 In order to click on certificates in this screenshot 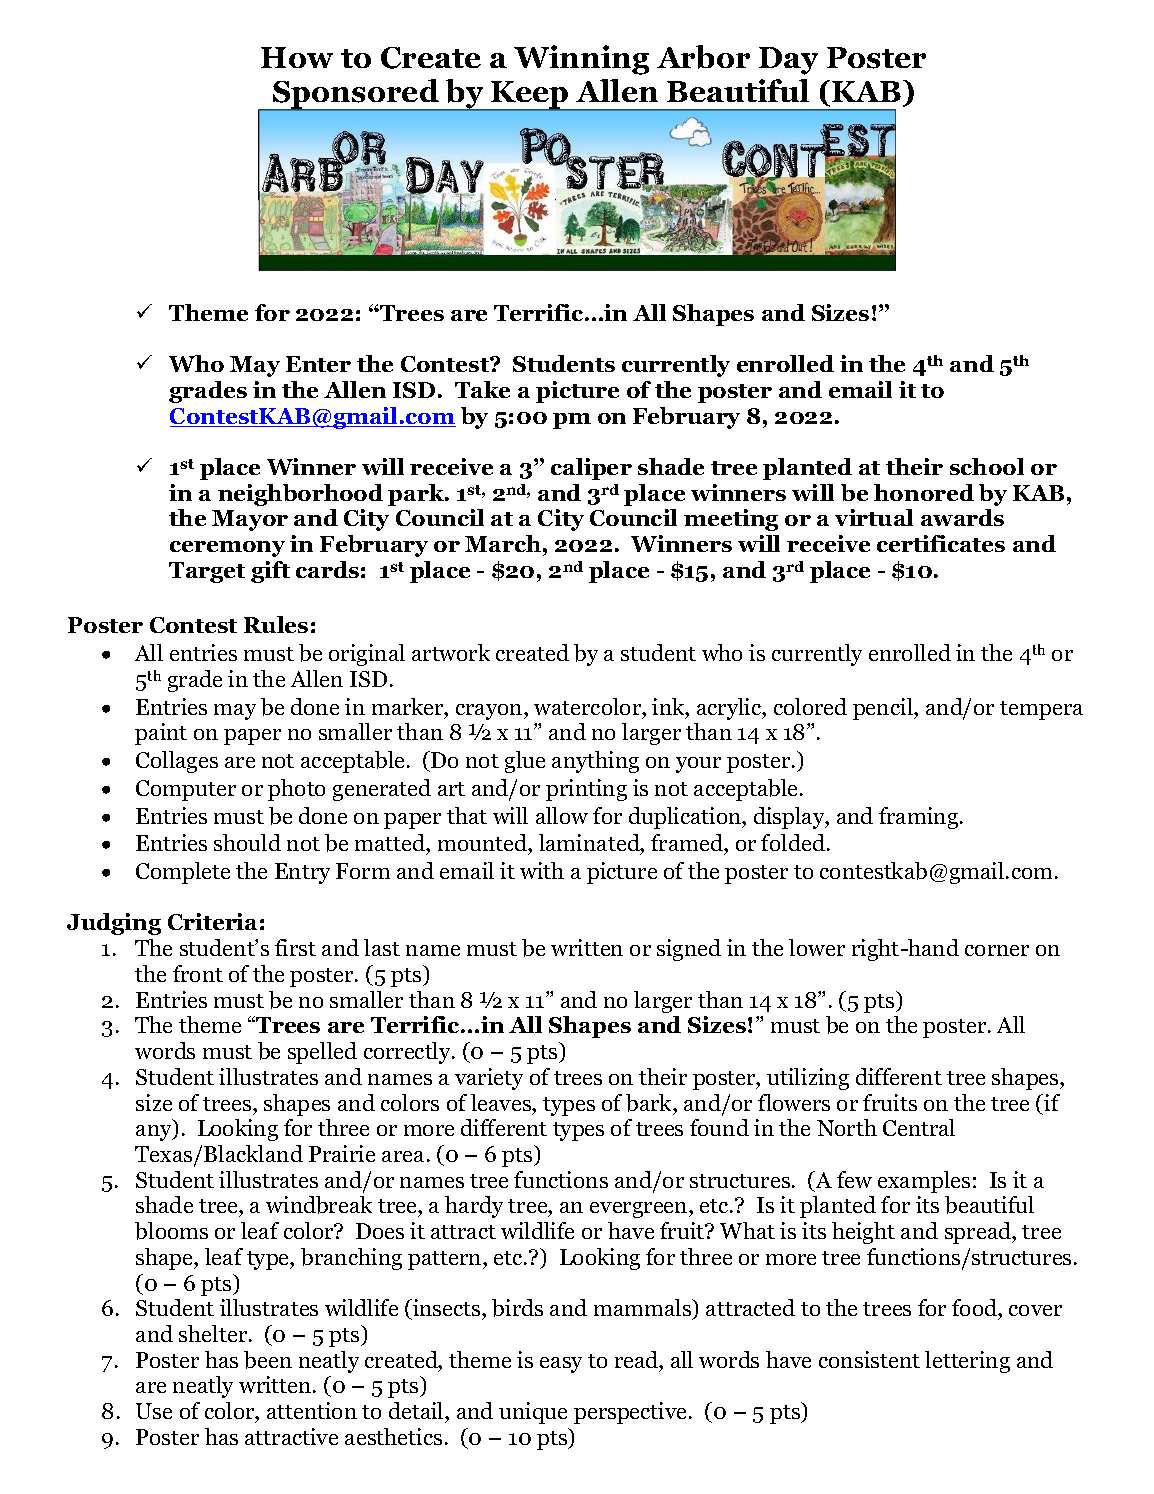, I will do `click(941, 543)`.
